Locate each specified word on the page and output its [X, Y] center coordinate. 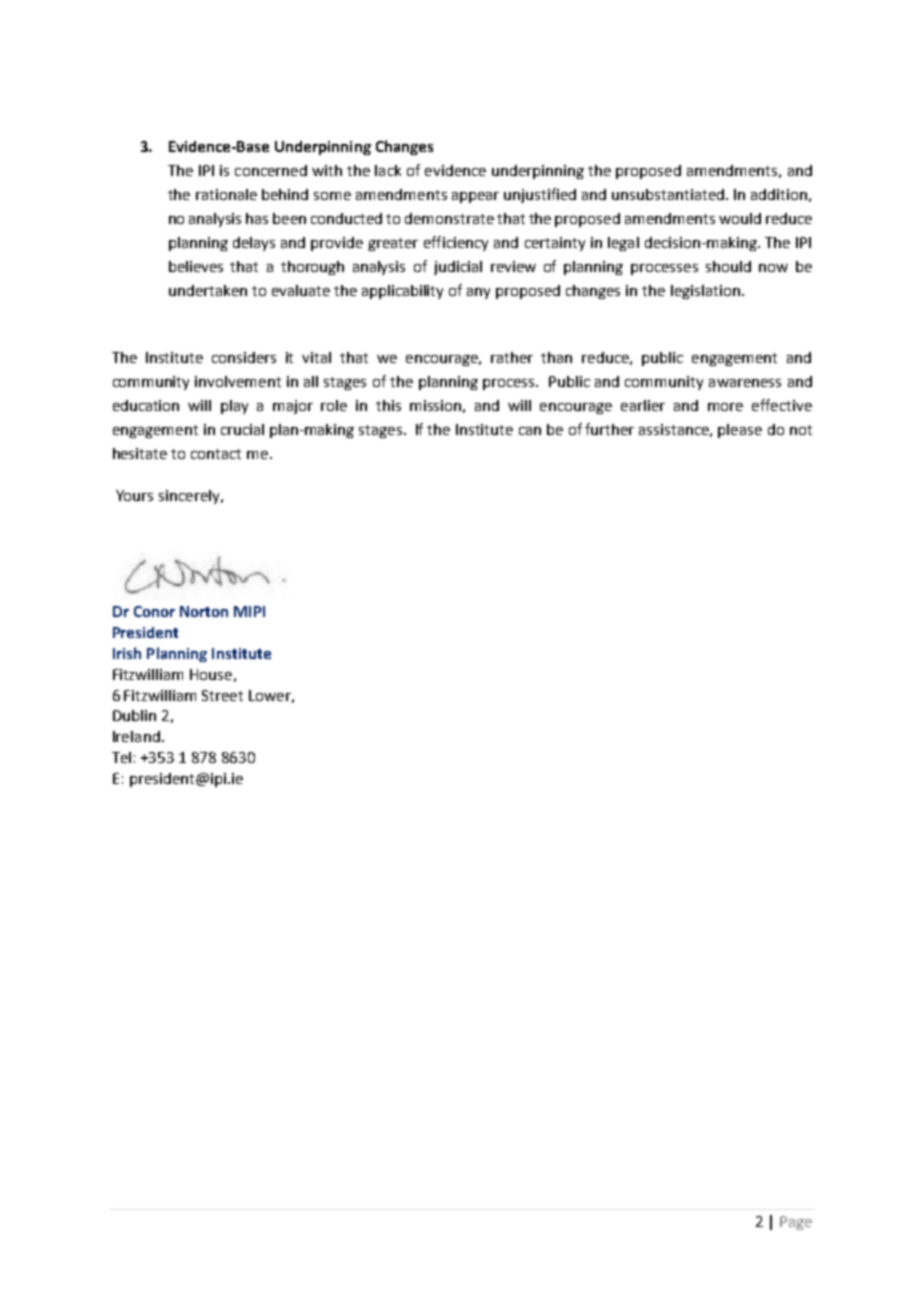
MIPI [249, 611]
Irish [127, 653]
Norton [204, 611]
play [234, 407]
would [740, 218]
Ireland [136, 736]
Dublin [134, 715]
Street [222, 695]
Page [796, 1223]
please [740, 431]
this [388, 405]
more [725, 407]
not [801, 430]
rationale [226, 194]
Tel [121, 757]
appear [475, 197]
